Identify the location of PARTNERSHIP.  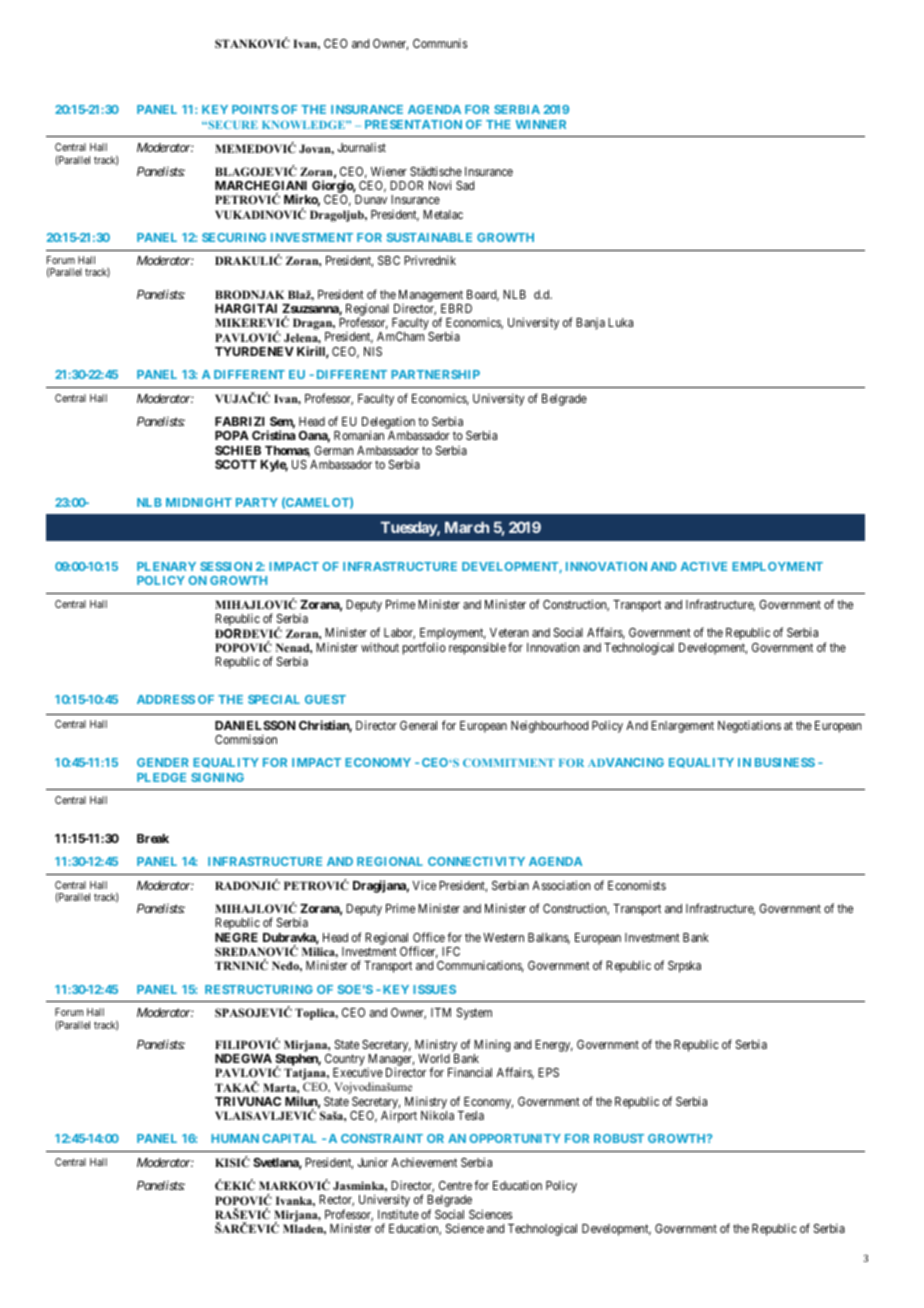
(435, 374).
